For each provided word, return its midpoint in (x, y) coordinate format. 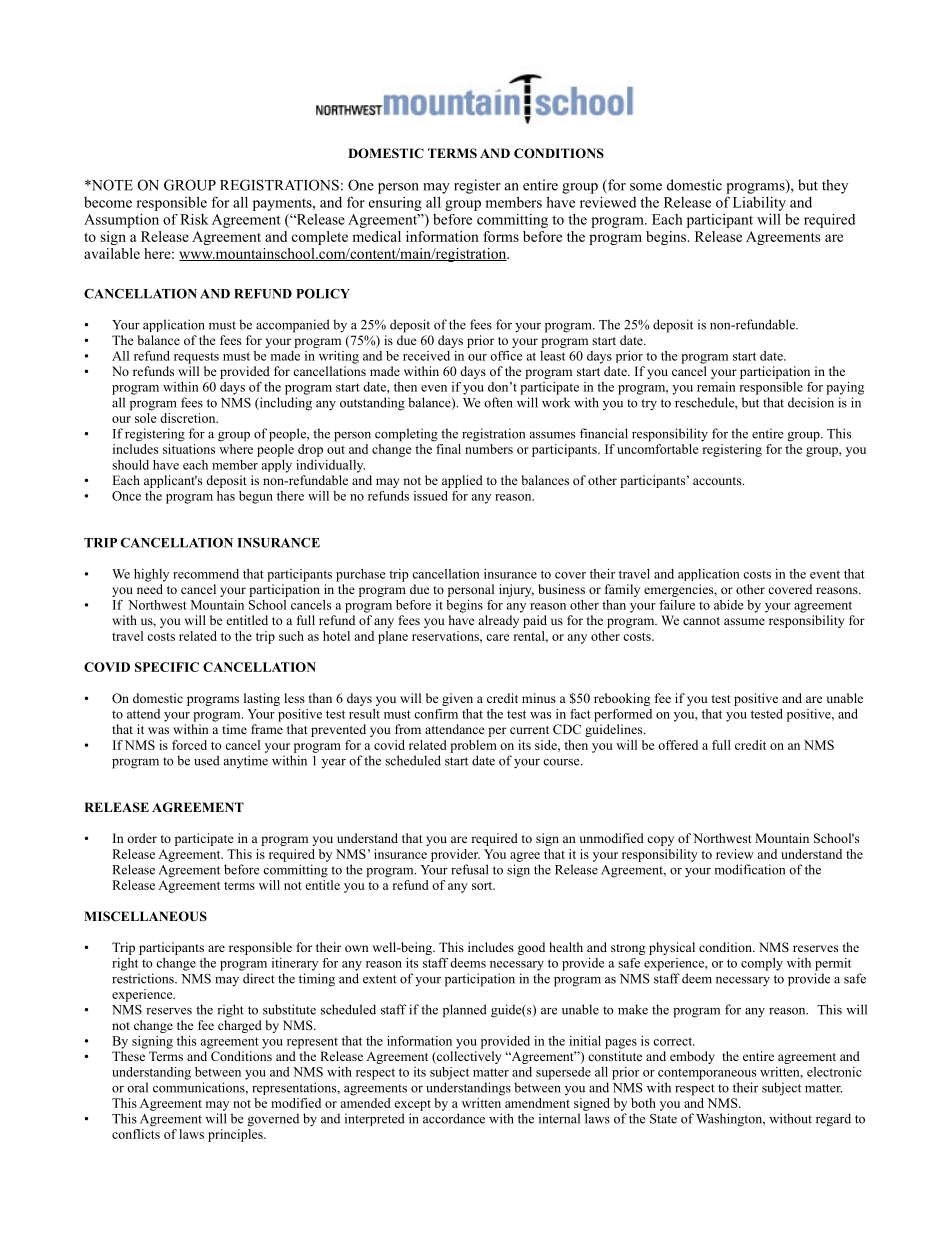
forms (501, 236)
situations (189, 449)
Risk (194, 219)
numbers (489, 449)
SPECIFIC (167, 667)
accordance (454, 1118)
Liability (759, 204)
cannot (701, 621)
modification (749, 869)
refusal (470, 869)
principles (236, 1135)
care (497, 637)
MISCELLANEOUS (145, 916)
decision (811, 402)
